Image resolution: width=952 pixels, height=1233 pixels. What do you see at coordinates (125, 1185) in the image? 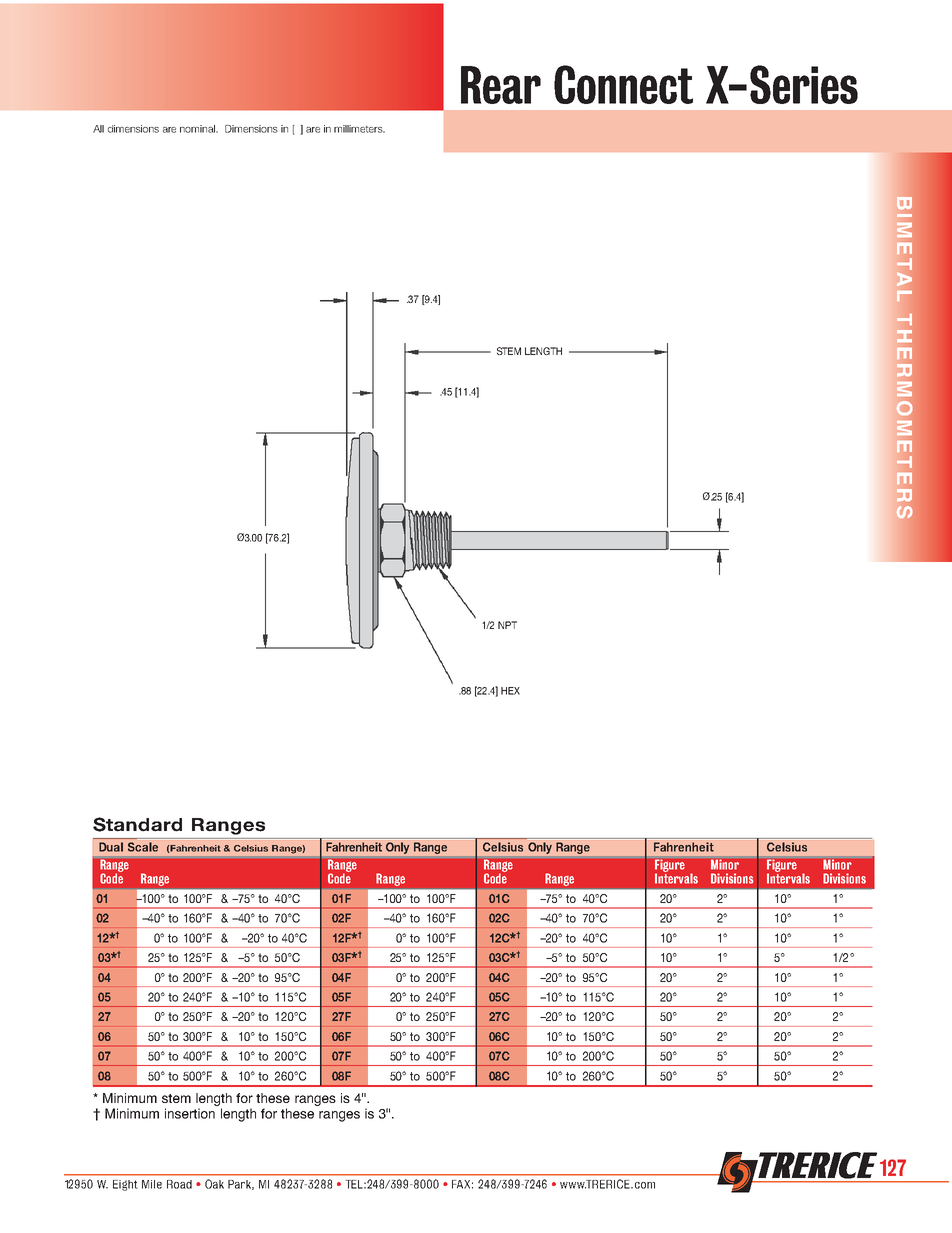
I see `Eight` at bounding box center [125, 1185].
